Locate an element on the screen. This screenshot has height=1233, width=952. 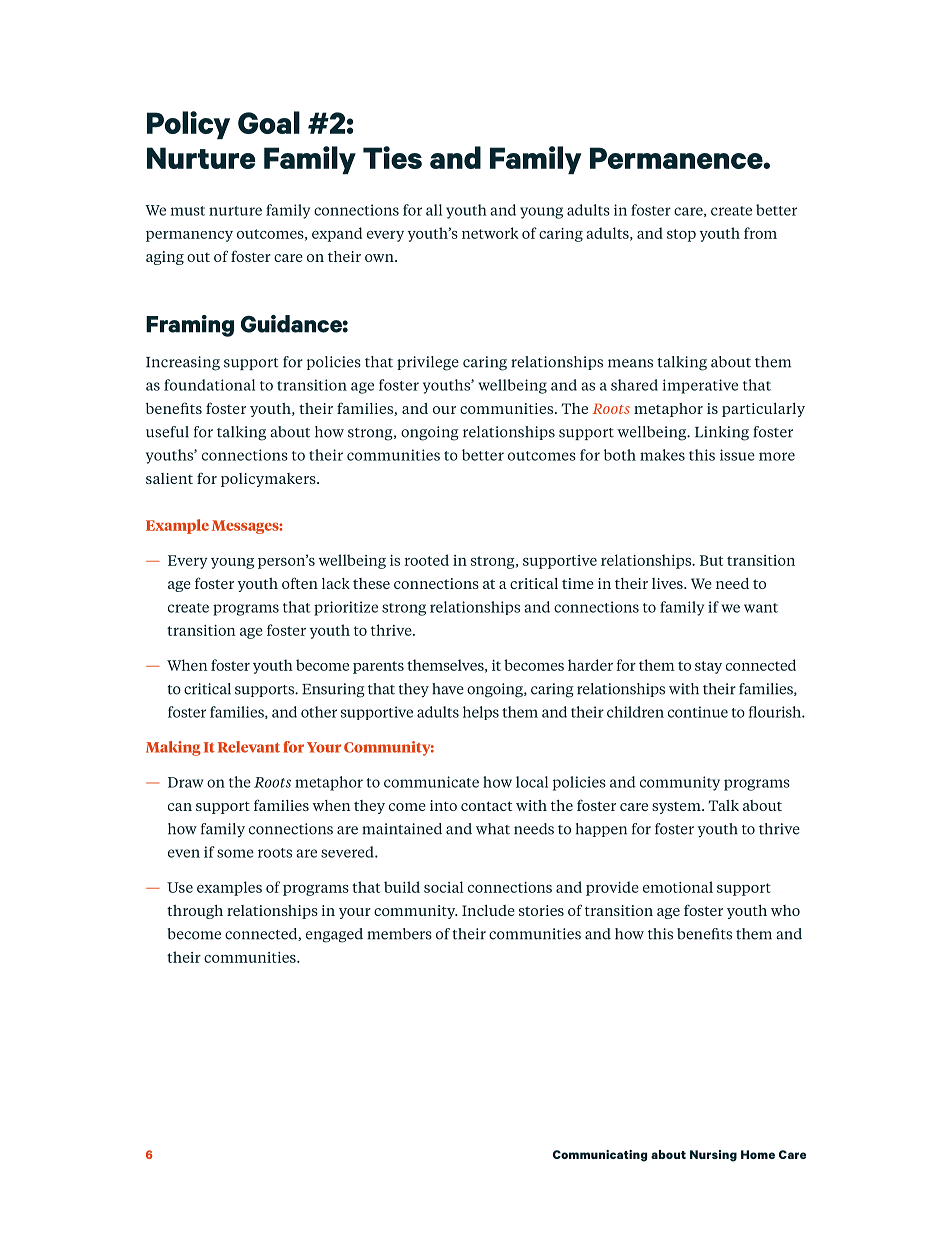
all is located at coordinates (434, 210).
